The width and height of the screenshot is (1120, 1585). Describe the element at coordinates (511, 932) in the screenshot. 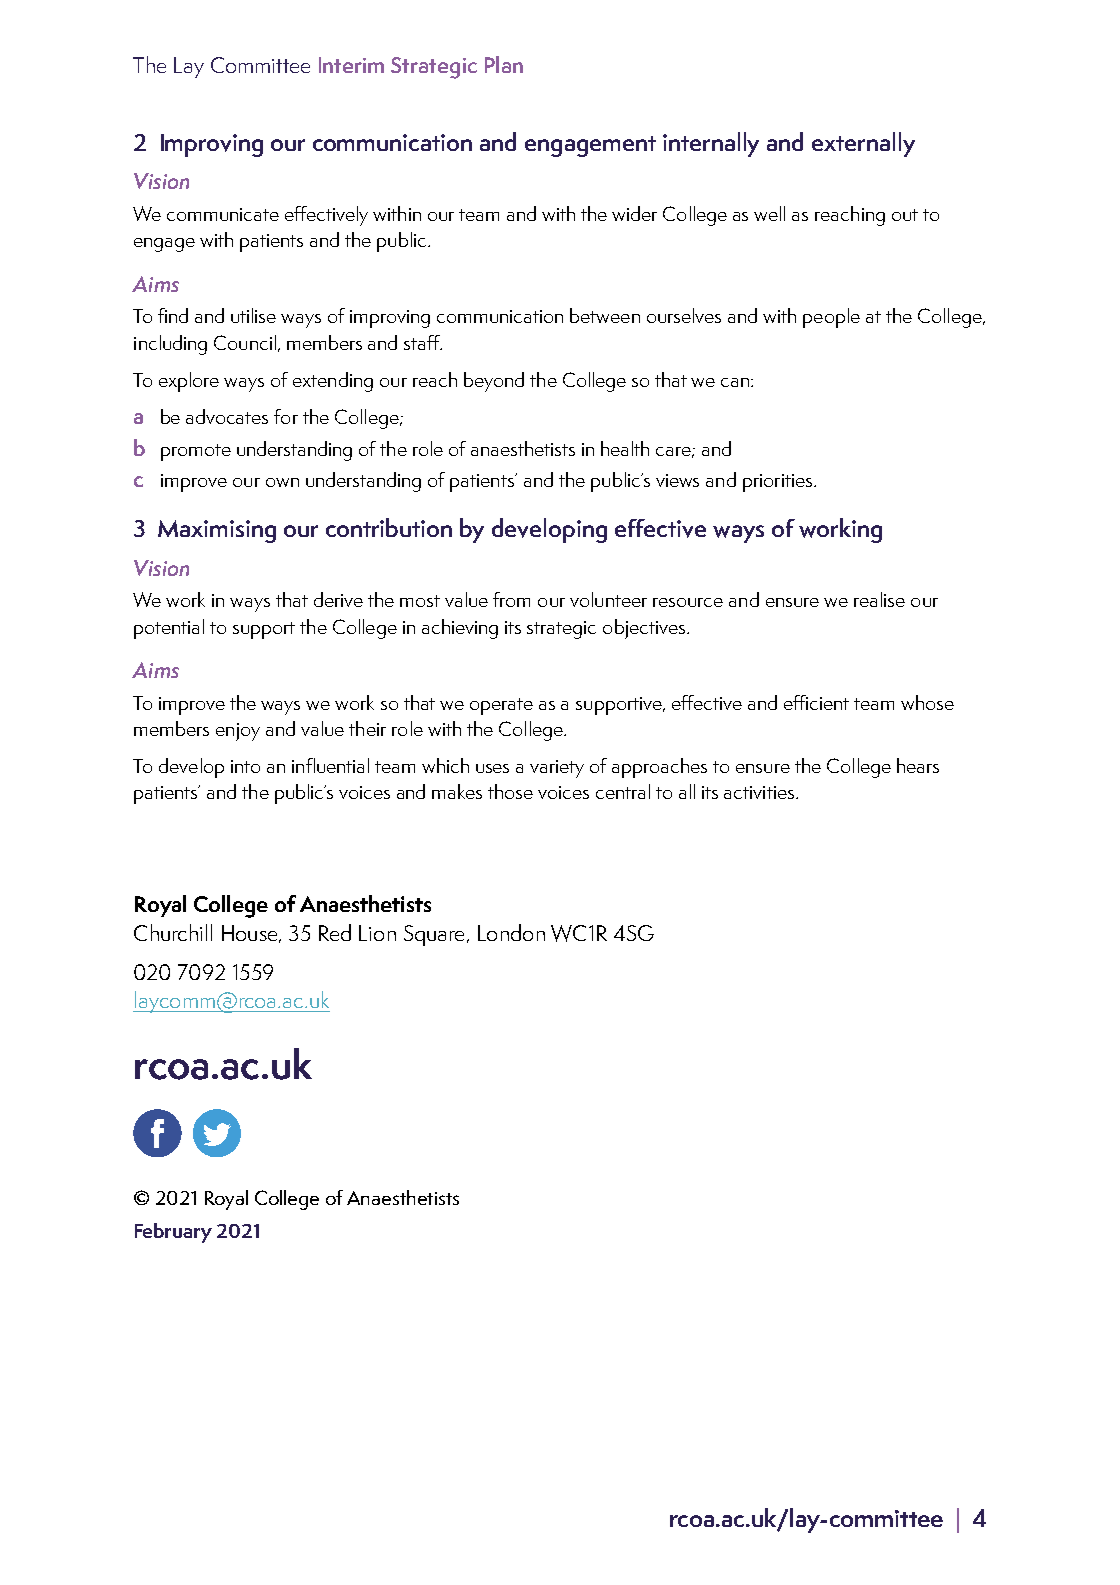

I see `London` at that location.
